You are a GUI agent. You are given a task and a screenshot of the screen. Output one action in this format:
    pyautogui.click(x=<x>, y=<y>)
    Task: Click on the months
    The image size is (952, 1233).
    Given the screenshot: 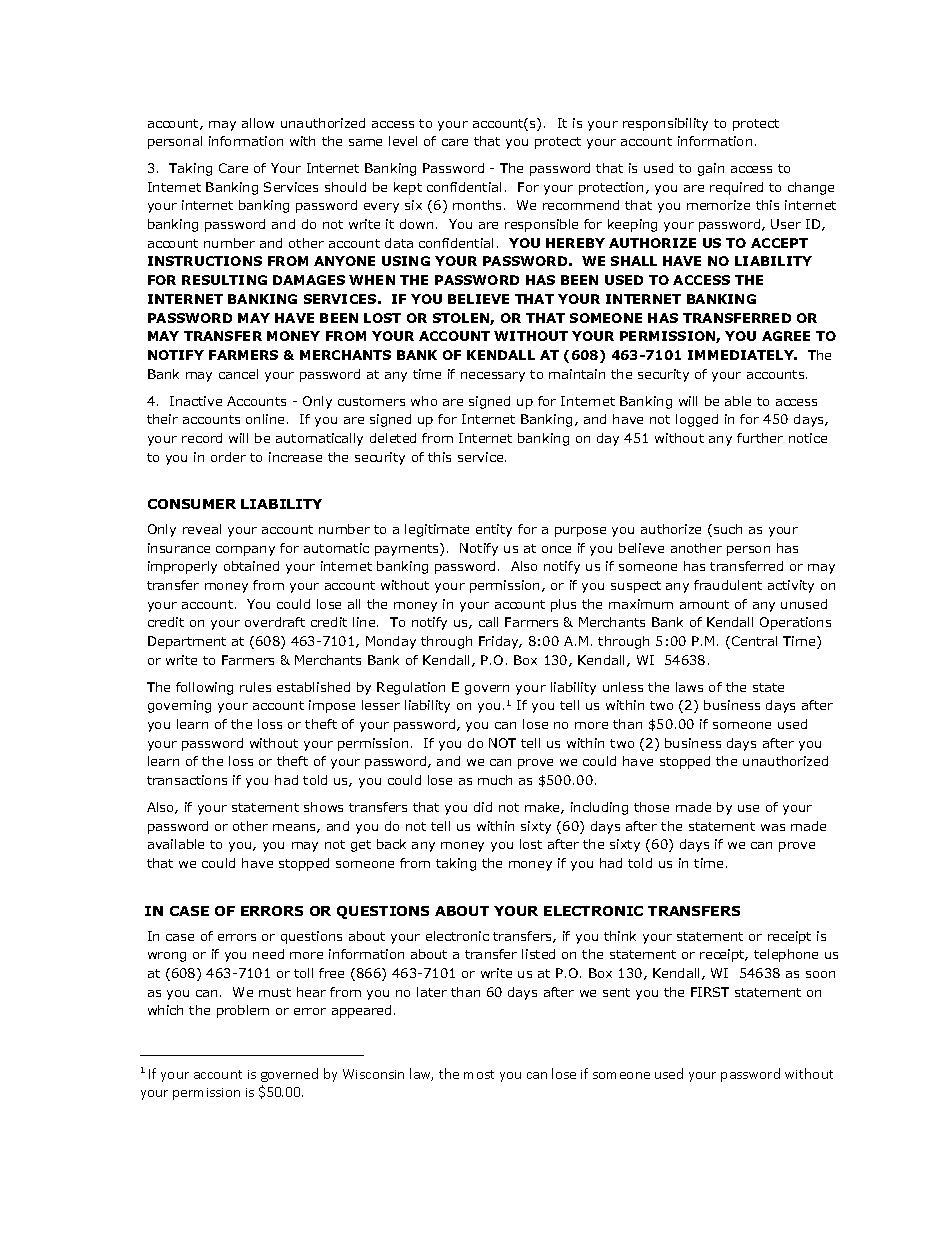 What is the action you would take?
    pyautogui.click(x=479, y=205)
